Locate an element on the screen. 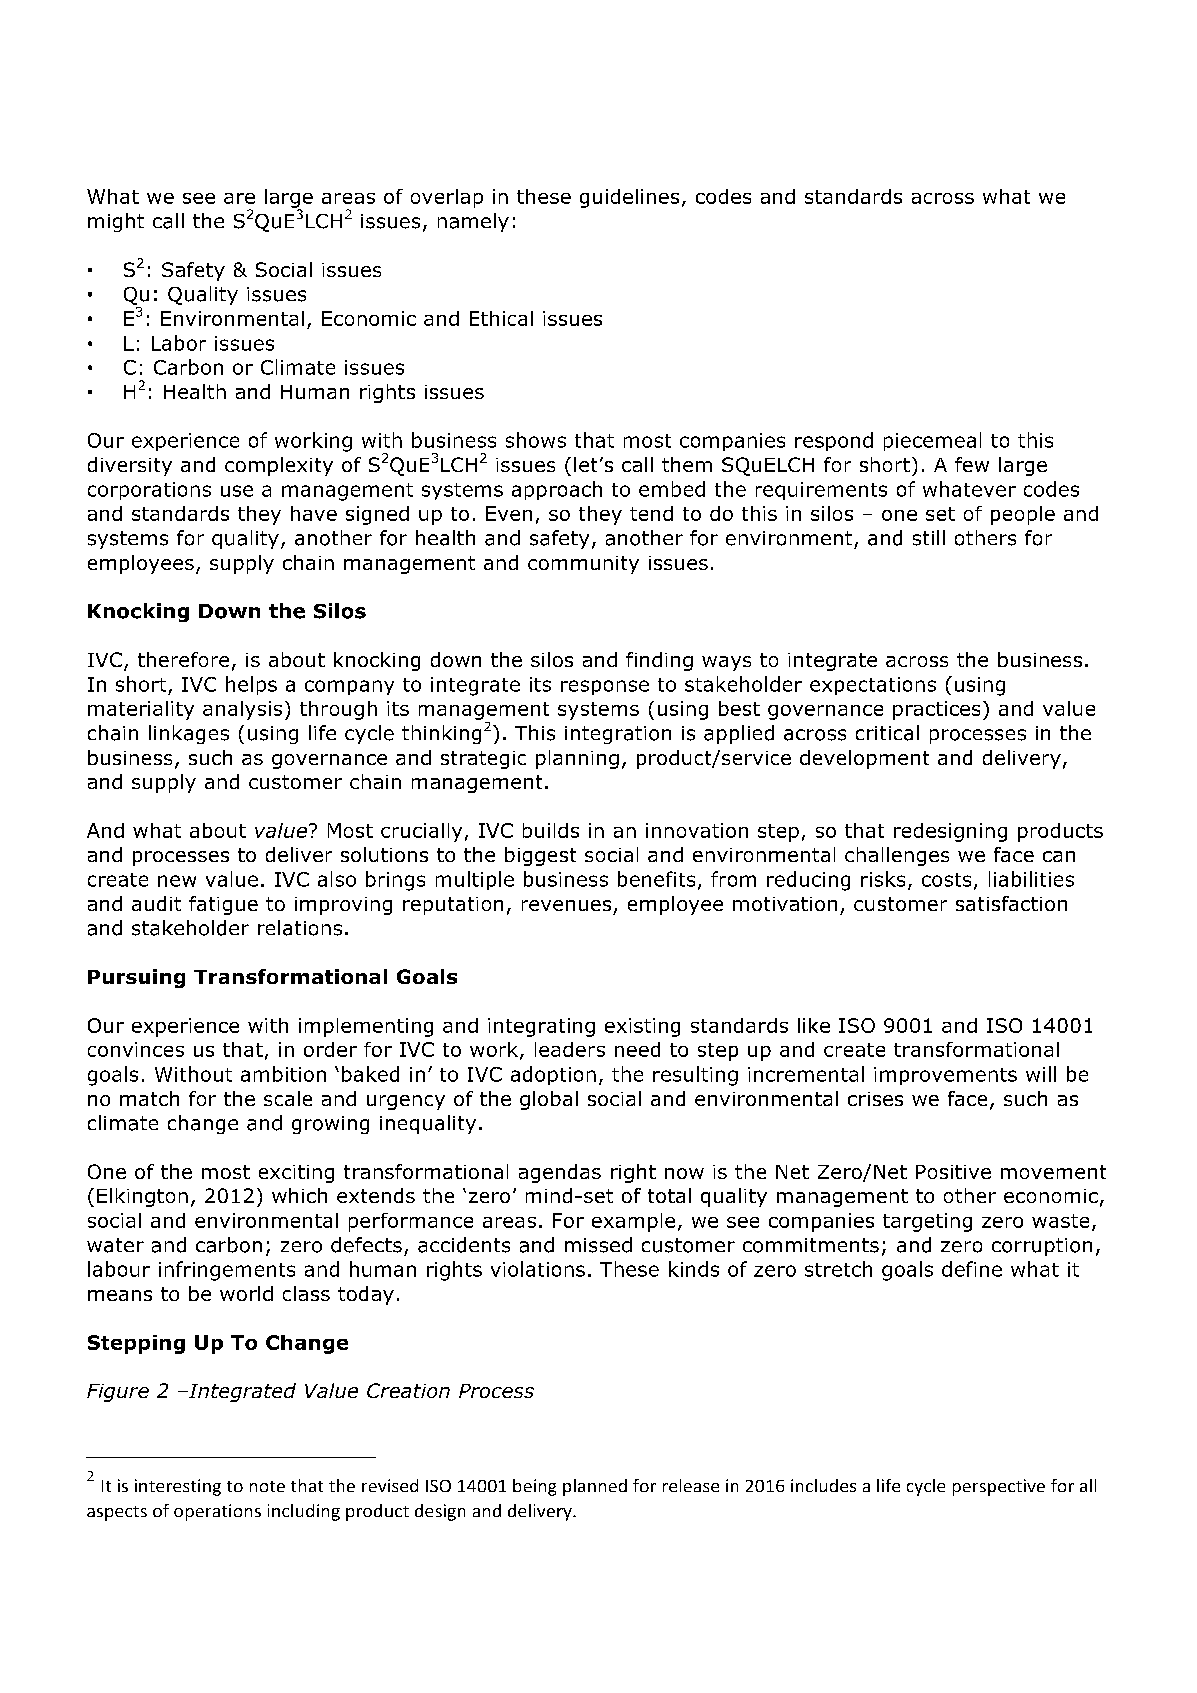  integrating is located at coordinates (541, 1027).
